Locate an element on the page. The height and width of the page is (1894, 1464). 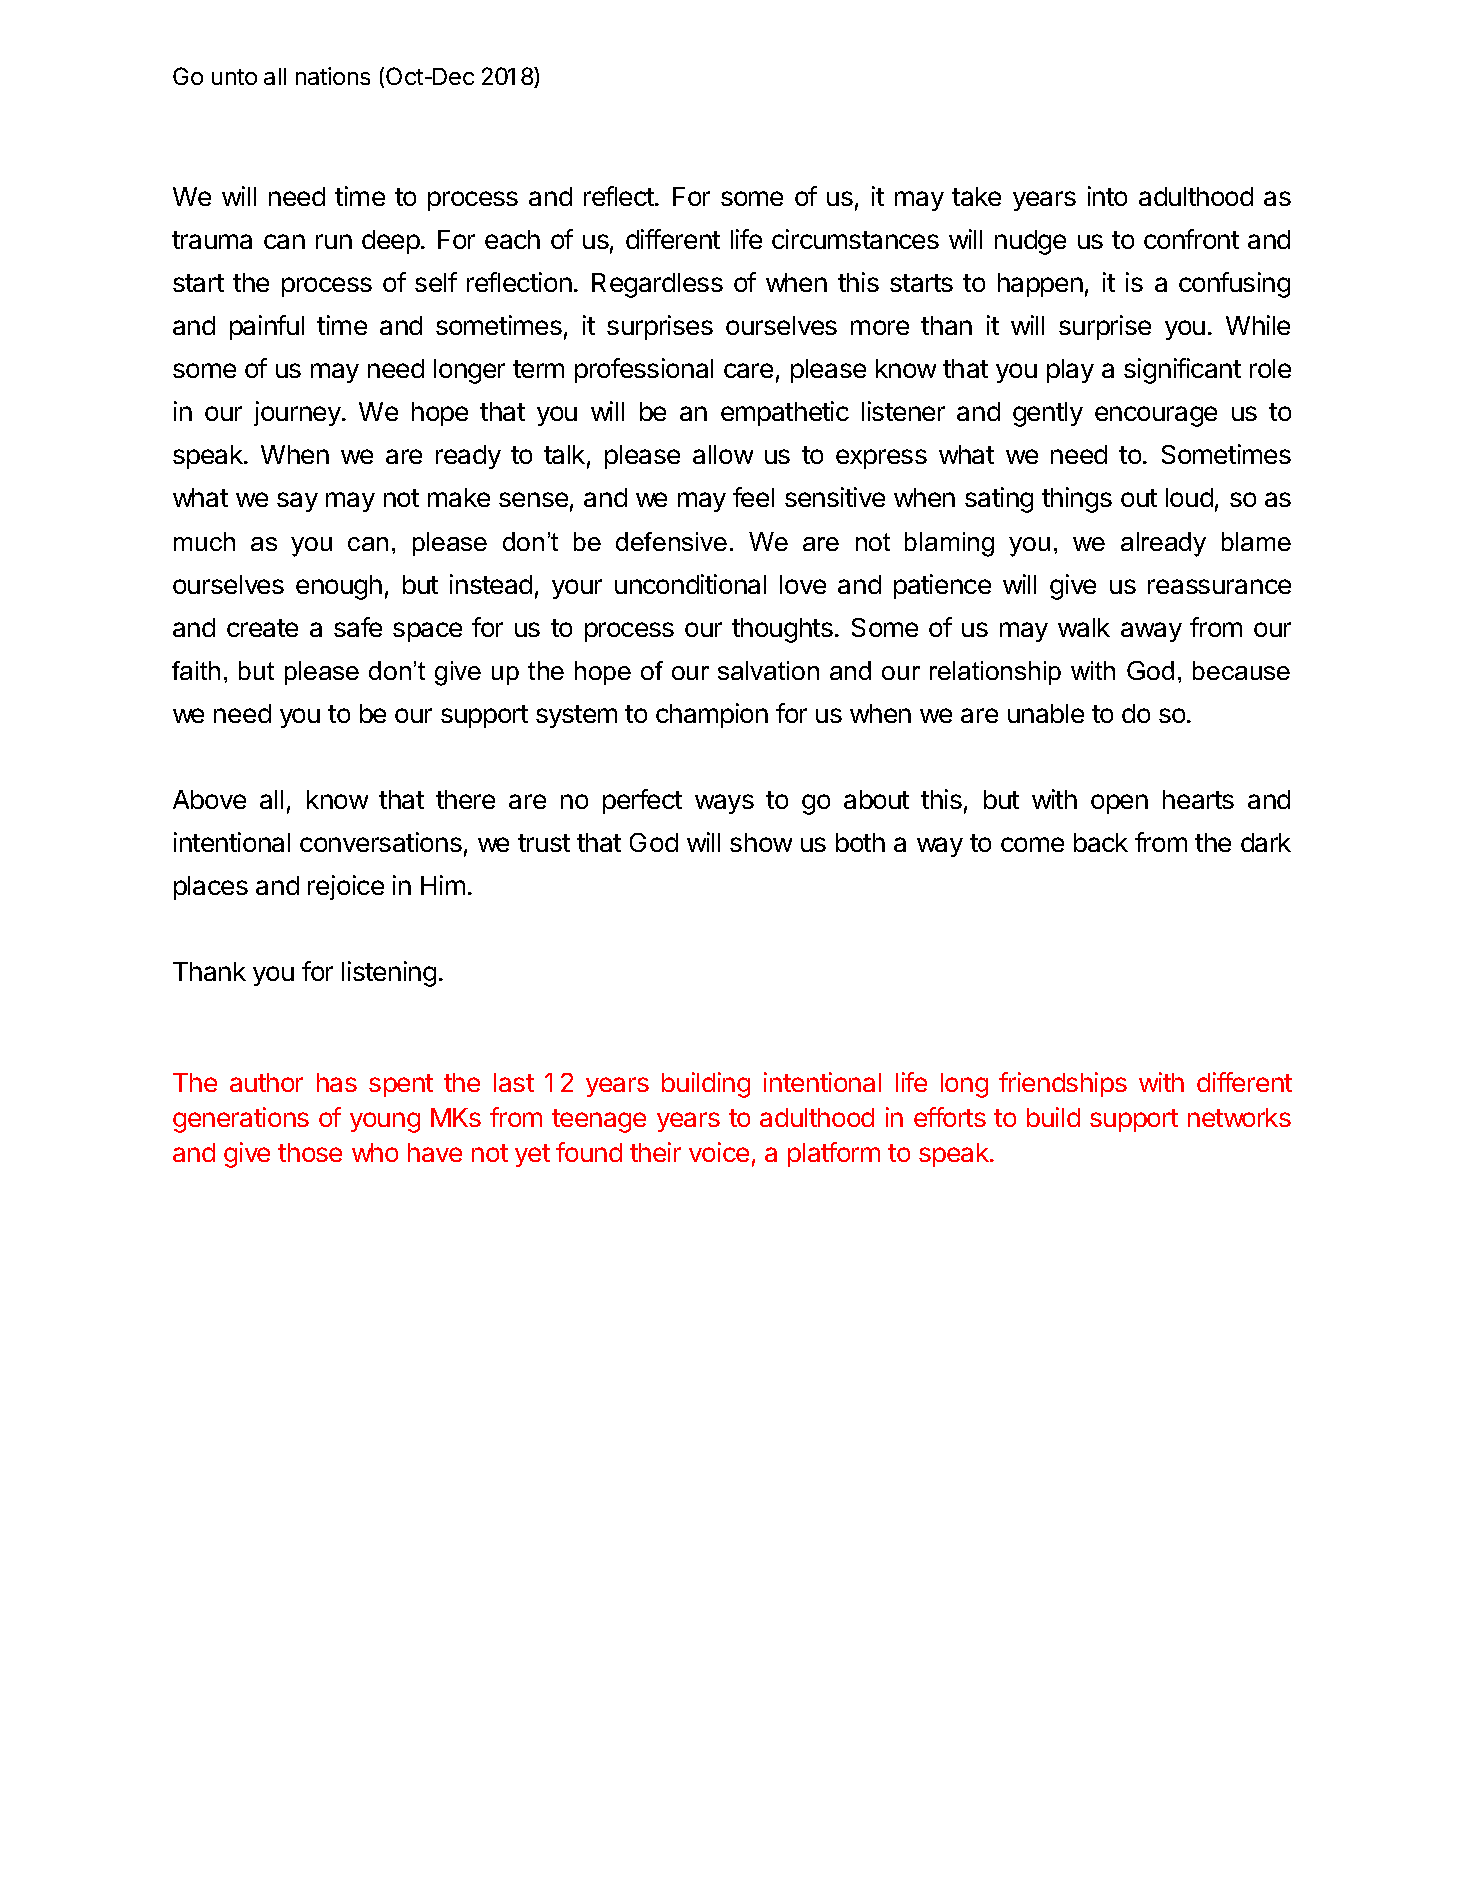
care is located at coordinates (748, 370).
